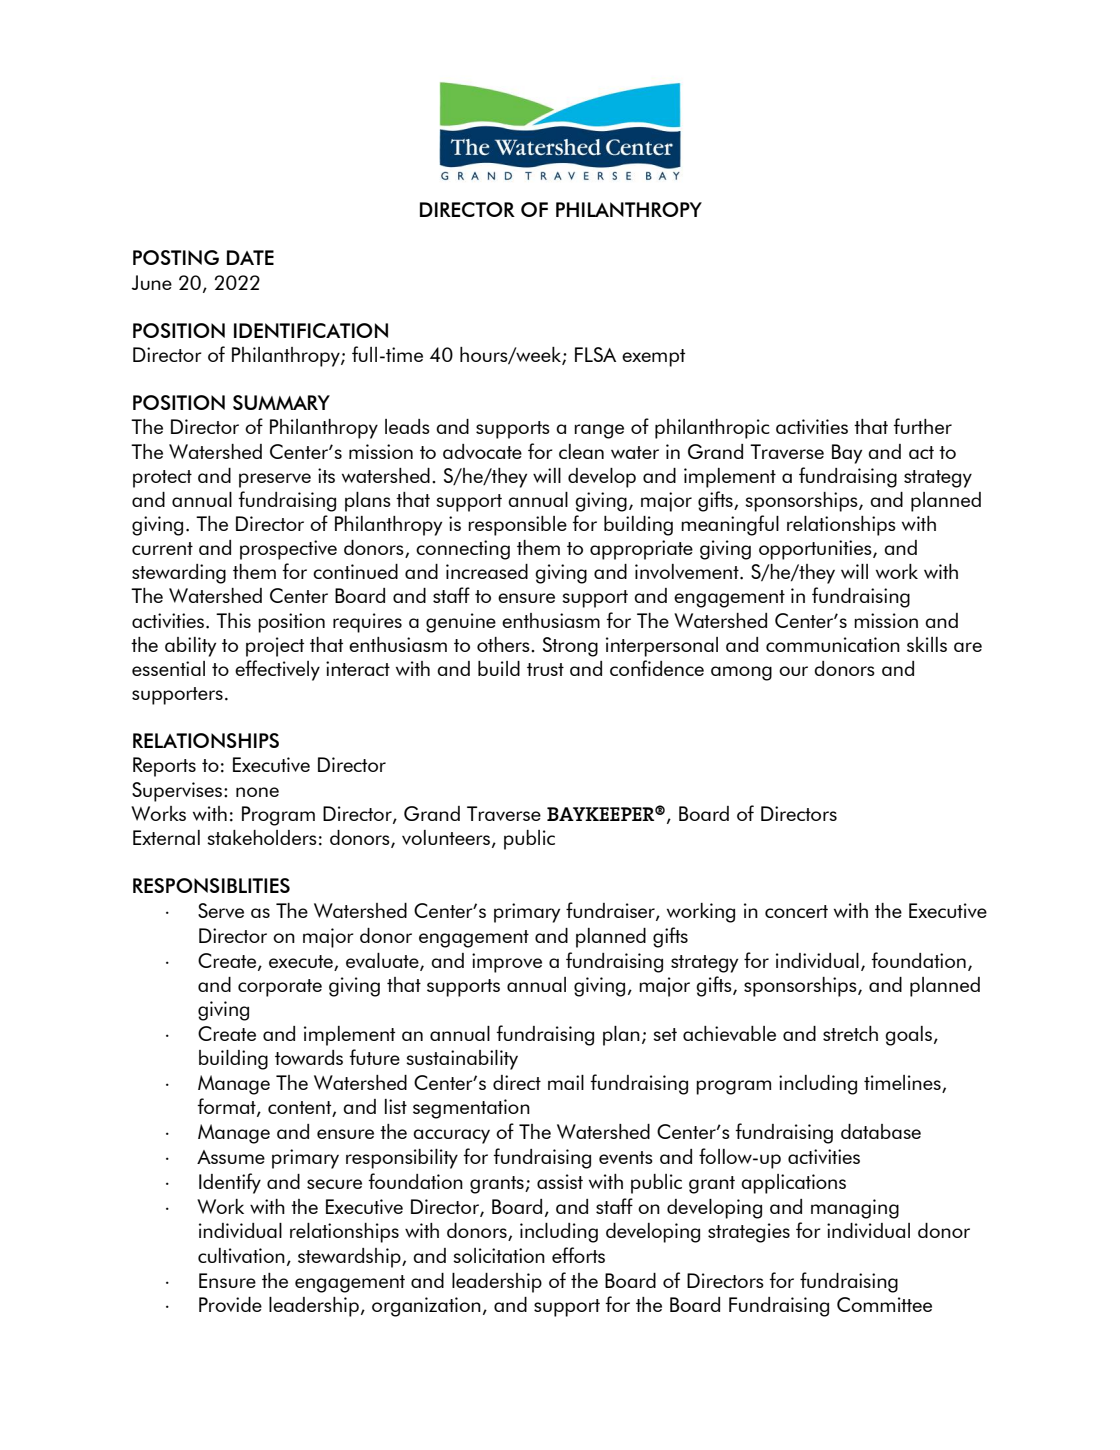 The image size is (1120, 1450). I want to click on concert, so click(796, 911).
